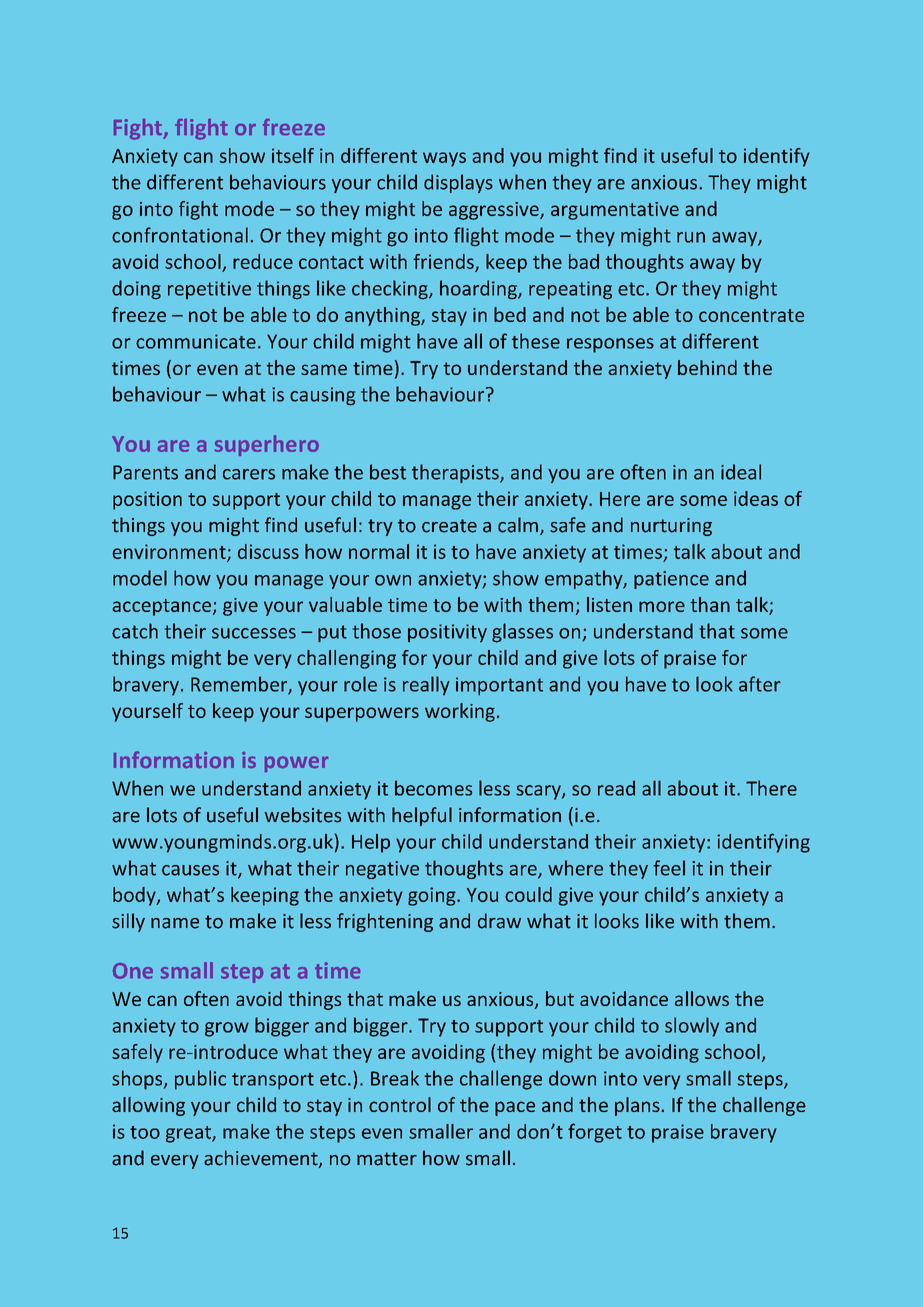 The width and height of the document is (924, 1307). Describe the element at coordinates (669, 868) in the document. I see `feel` at that location.
